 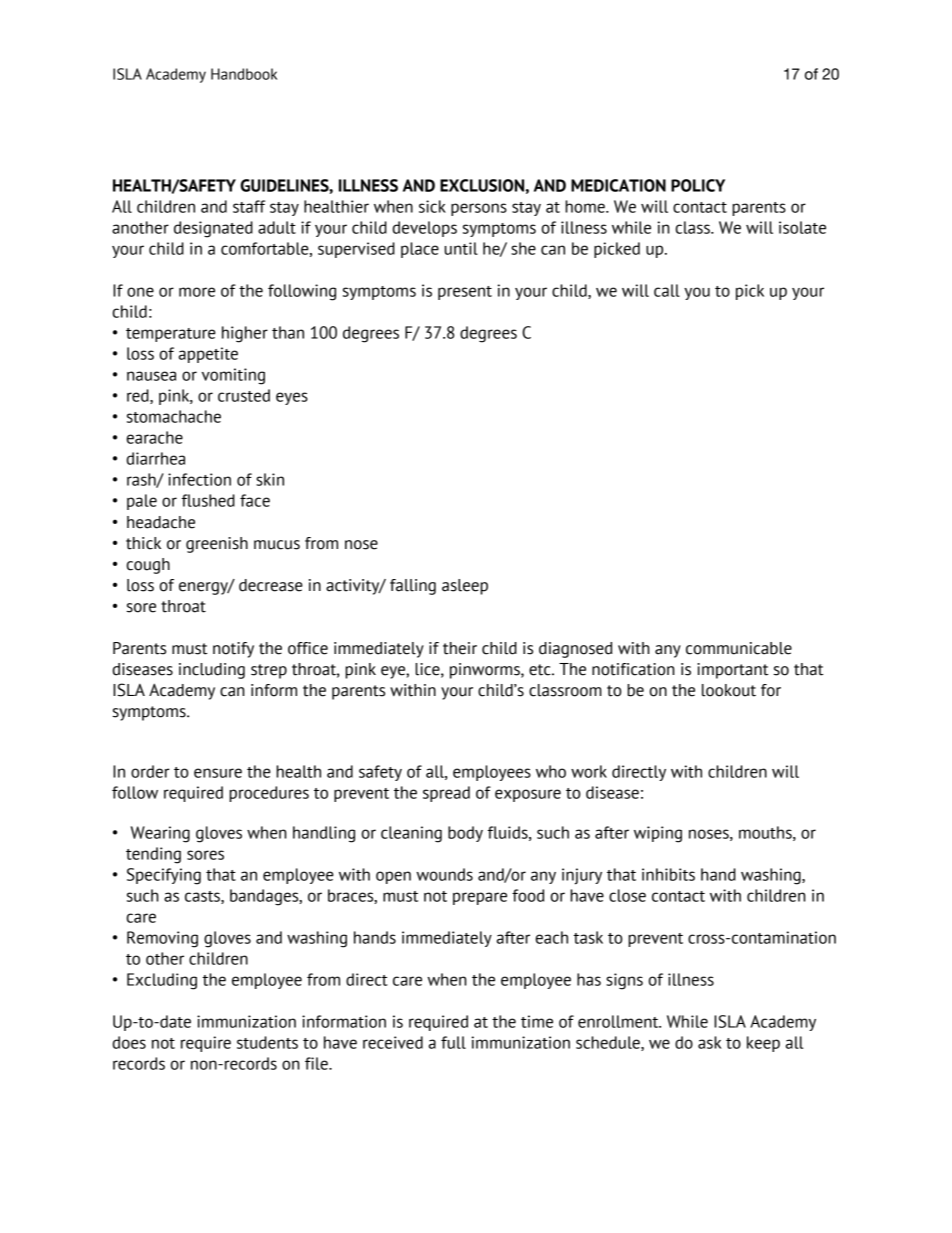 What do you see at coordinates (267, 1042) in the screenshot?
I see `students` at bounding box center [267, 1042].
